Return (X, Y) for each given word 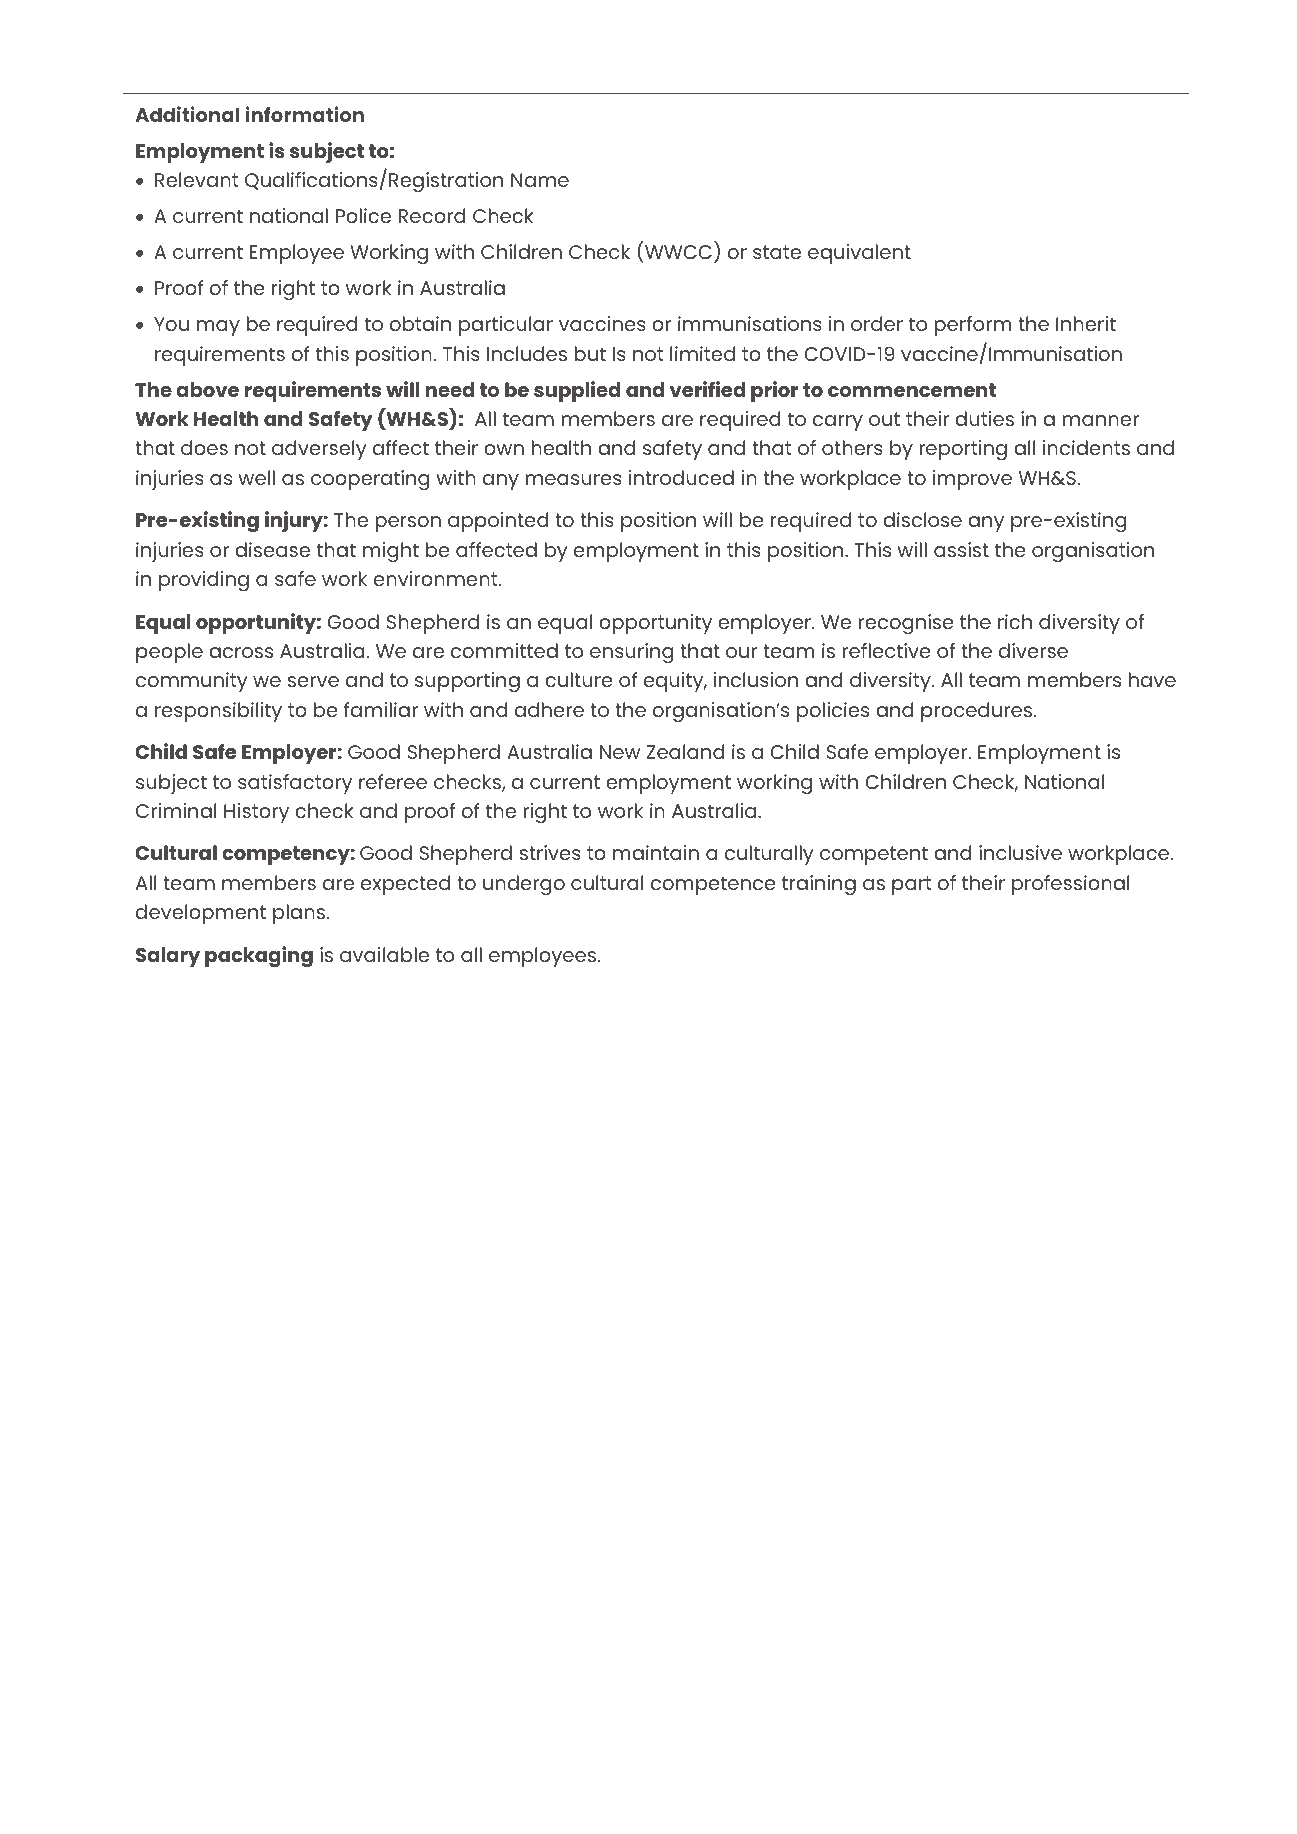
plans (300, 914)
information (305, 114)
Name (540, 180)
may (218, 328)
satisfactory (295, 784)
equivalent (859, 254)
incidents (1086, 447)
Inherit (1086, 323)
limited (702, 353)
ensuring (632, 653)
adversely (319, 450)
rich (1015, 621)
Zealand (685, 751)
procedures (978, 712)
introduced (681, 477)
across (241, 652)
